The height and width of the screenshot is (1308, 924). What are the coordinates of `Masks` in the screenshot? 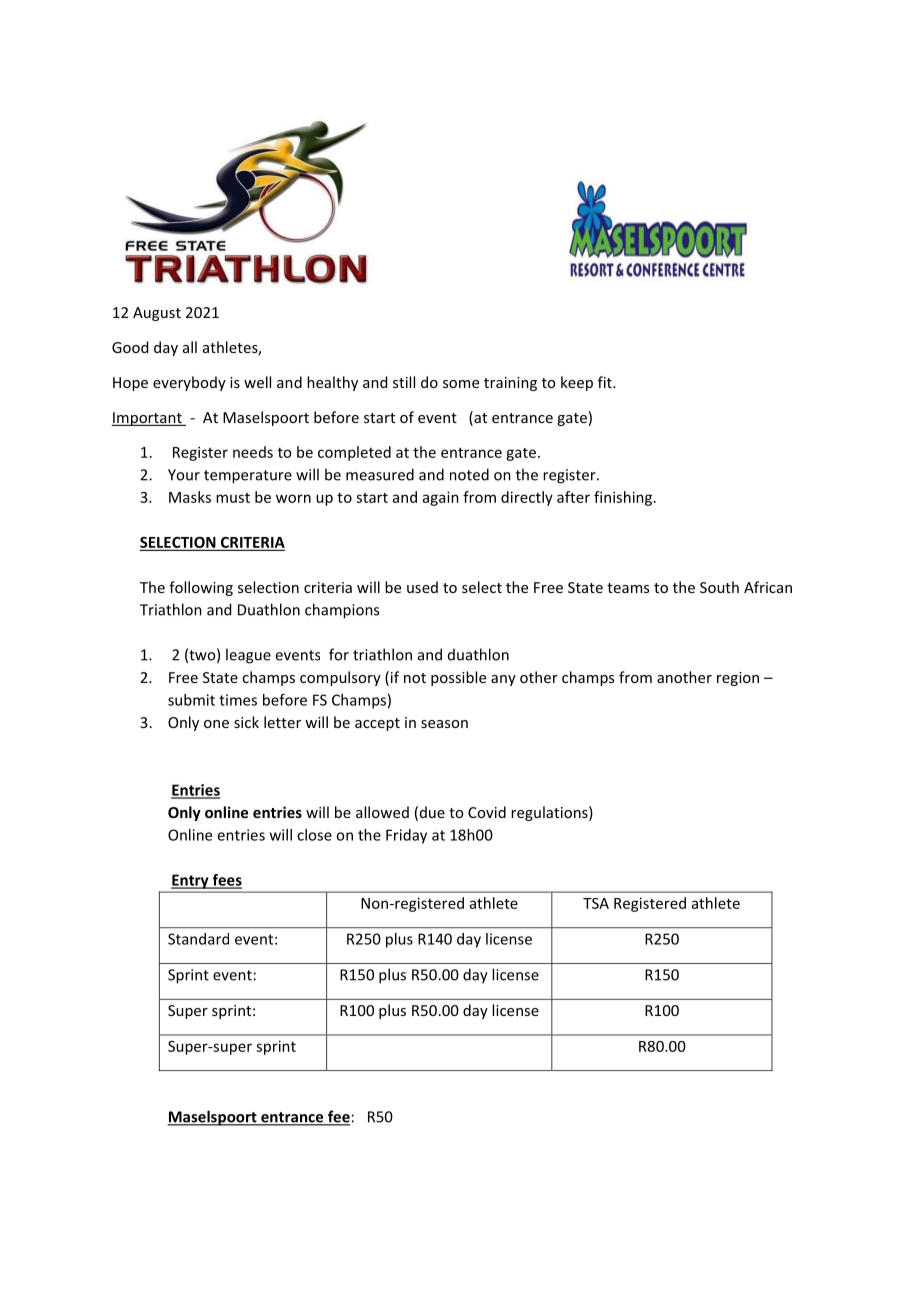 It's located at (190, 497).
